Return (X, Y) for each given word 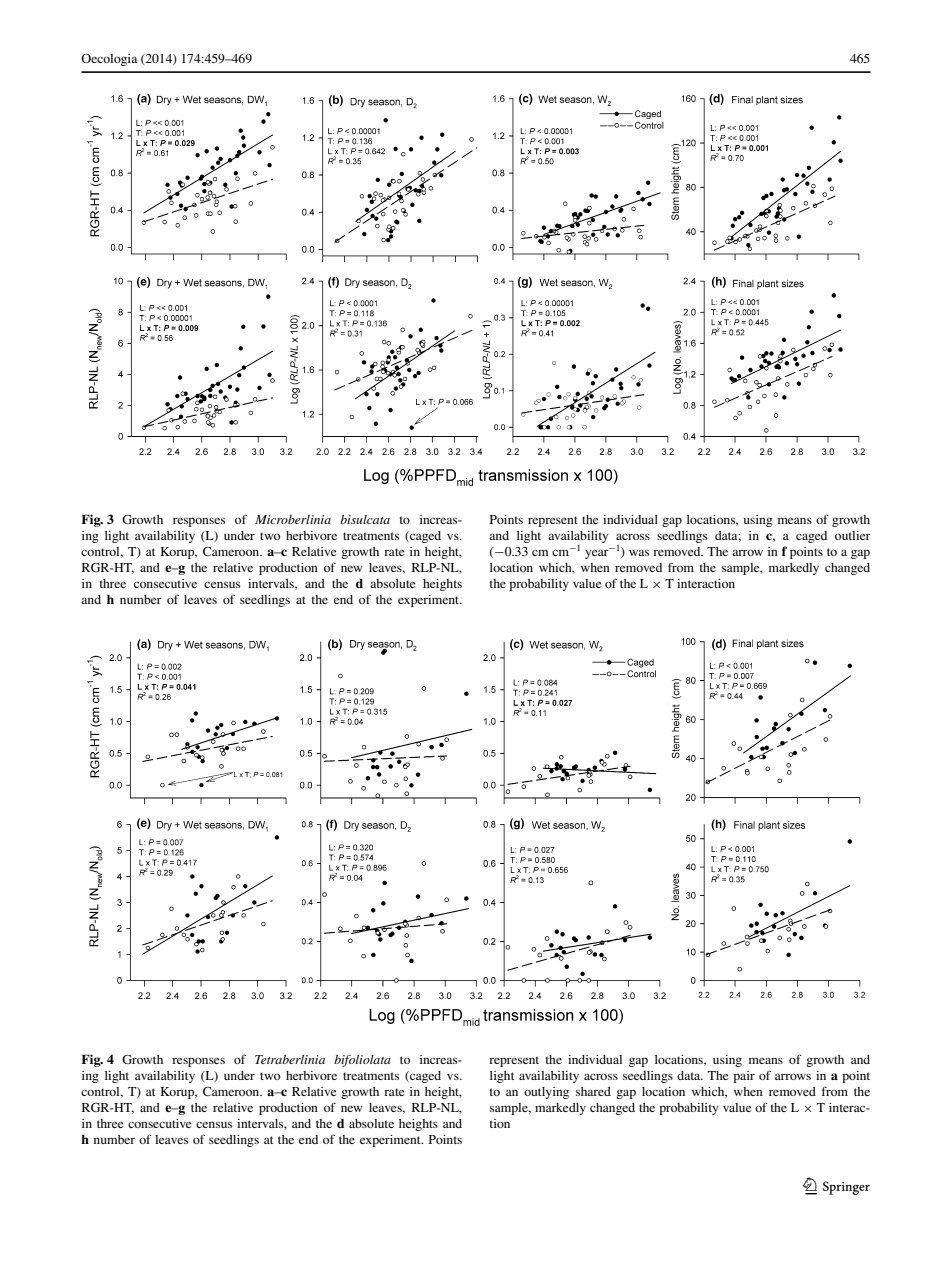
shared (593, 1091)
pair (744, 1077)
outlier (853, 535)
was (639, 552)
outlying (546, 1093)
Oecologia (109, 60)
